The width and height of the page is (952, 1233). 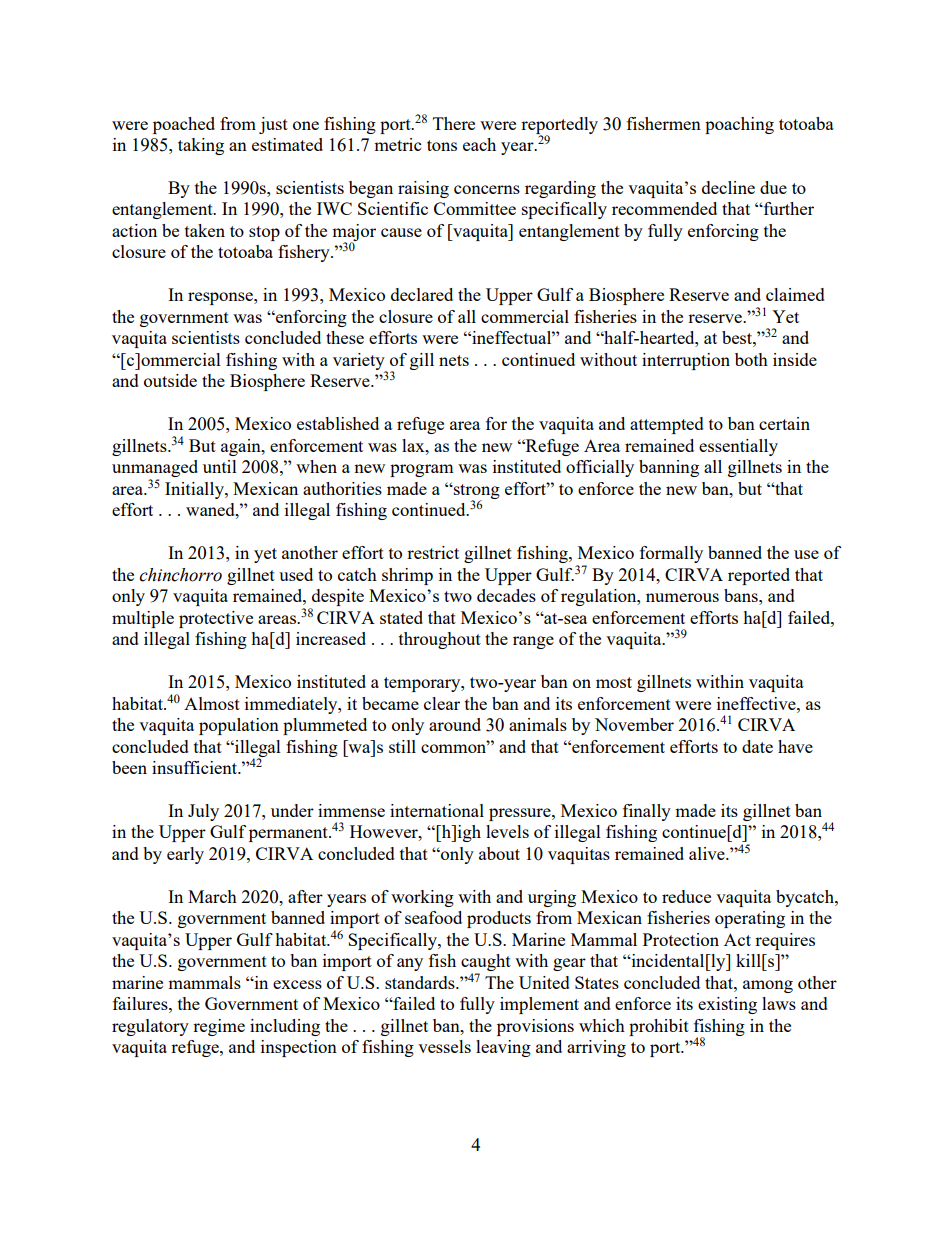 What do you see at coordinates (437, 810) in the page?
I see `international` at bounding box center [437, 810].
